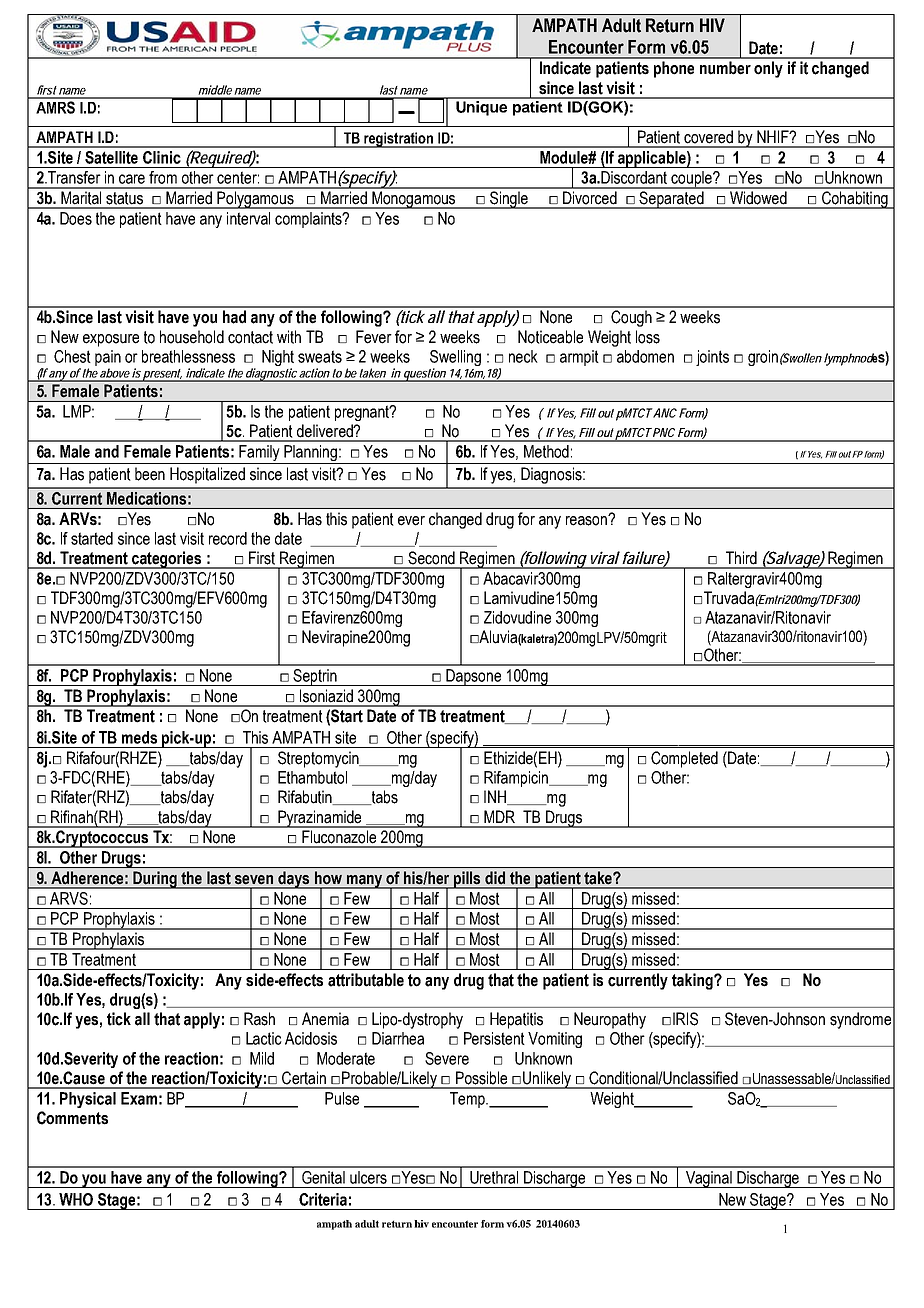  I want to click on Swelling, so click(455, 359).
